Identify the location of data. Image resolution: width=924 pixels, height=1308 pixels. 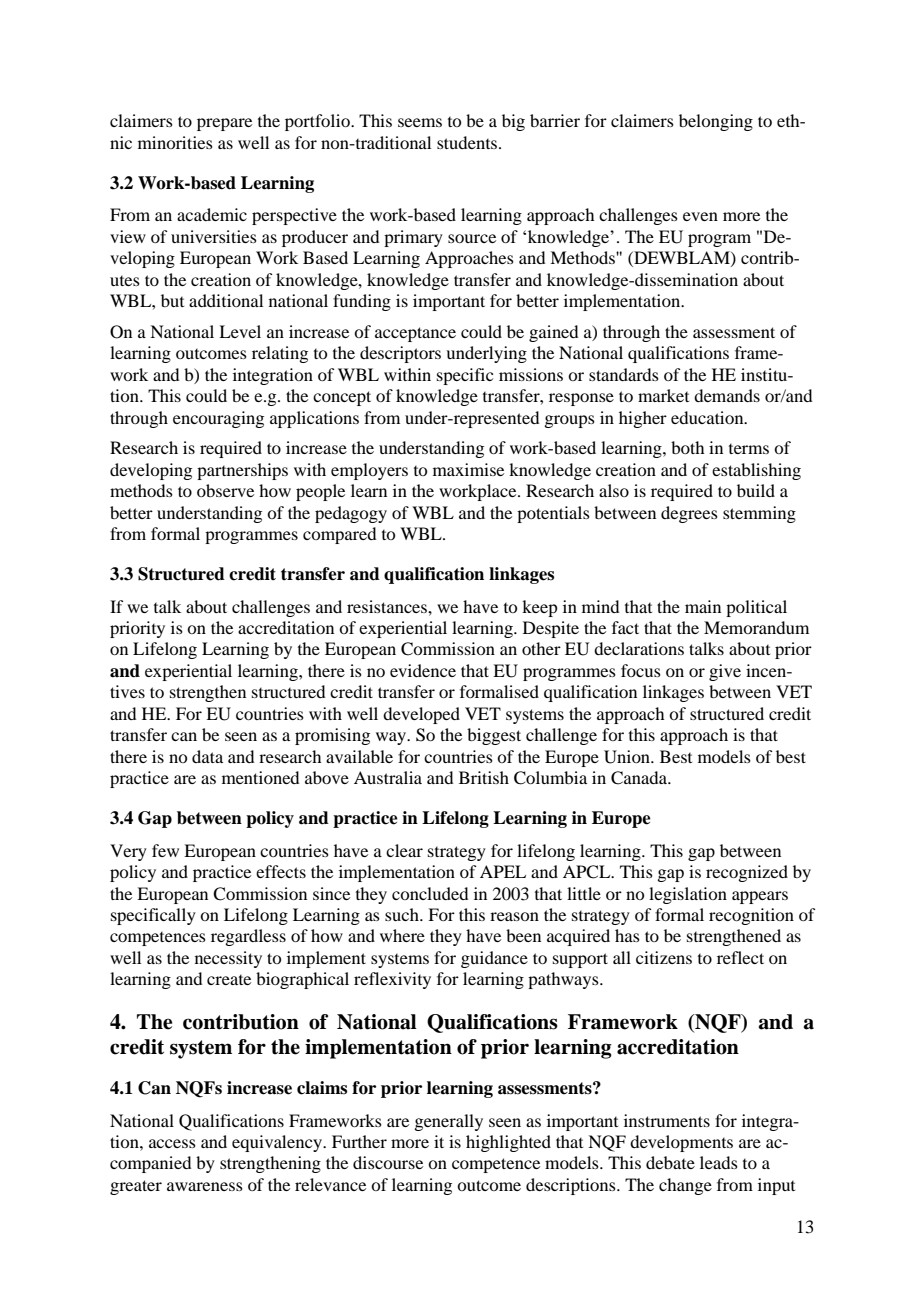
(207, 756).
